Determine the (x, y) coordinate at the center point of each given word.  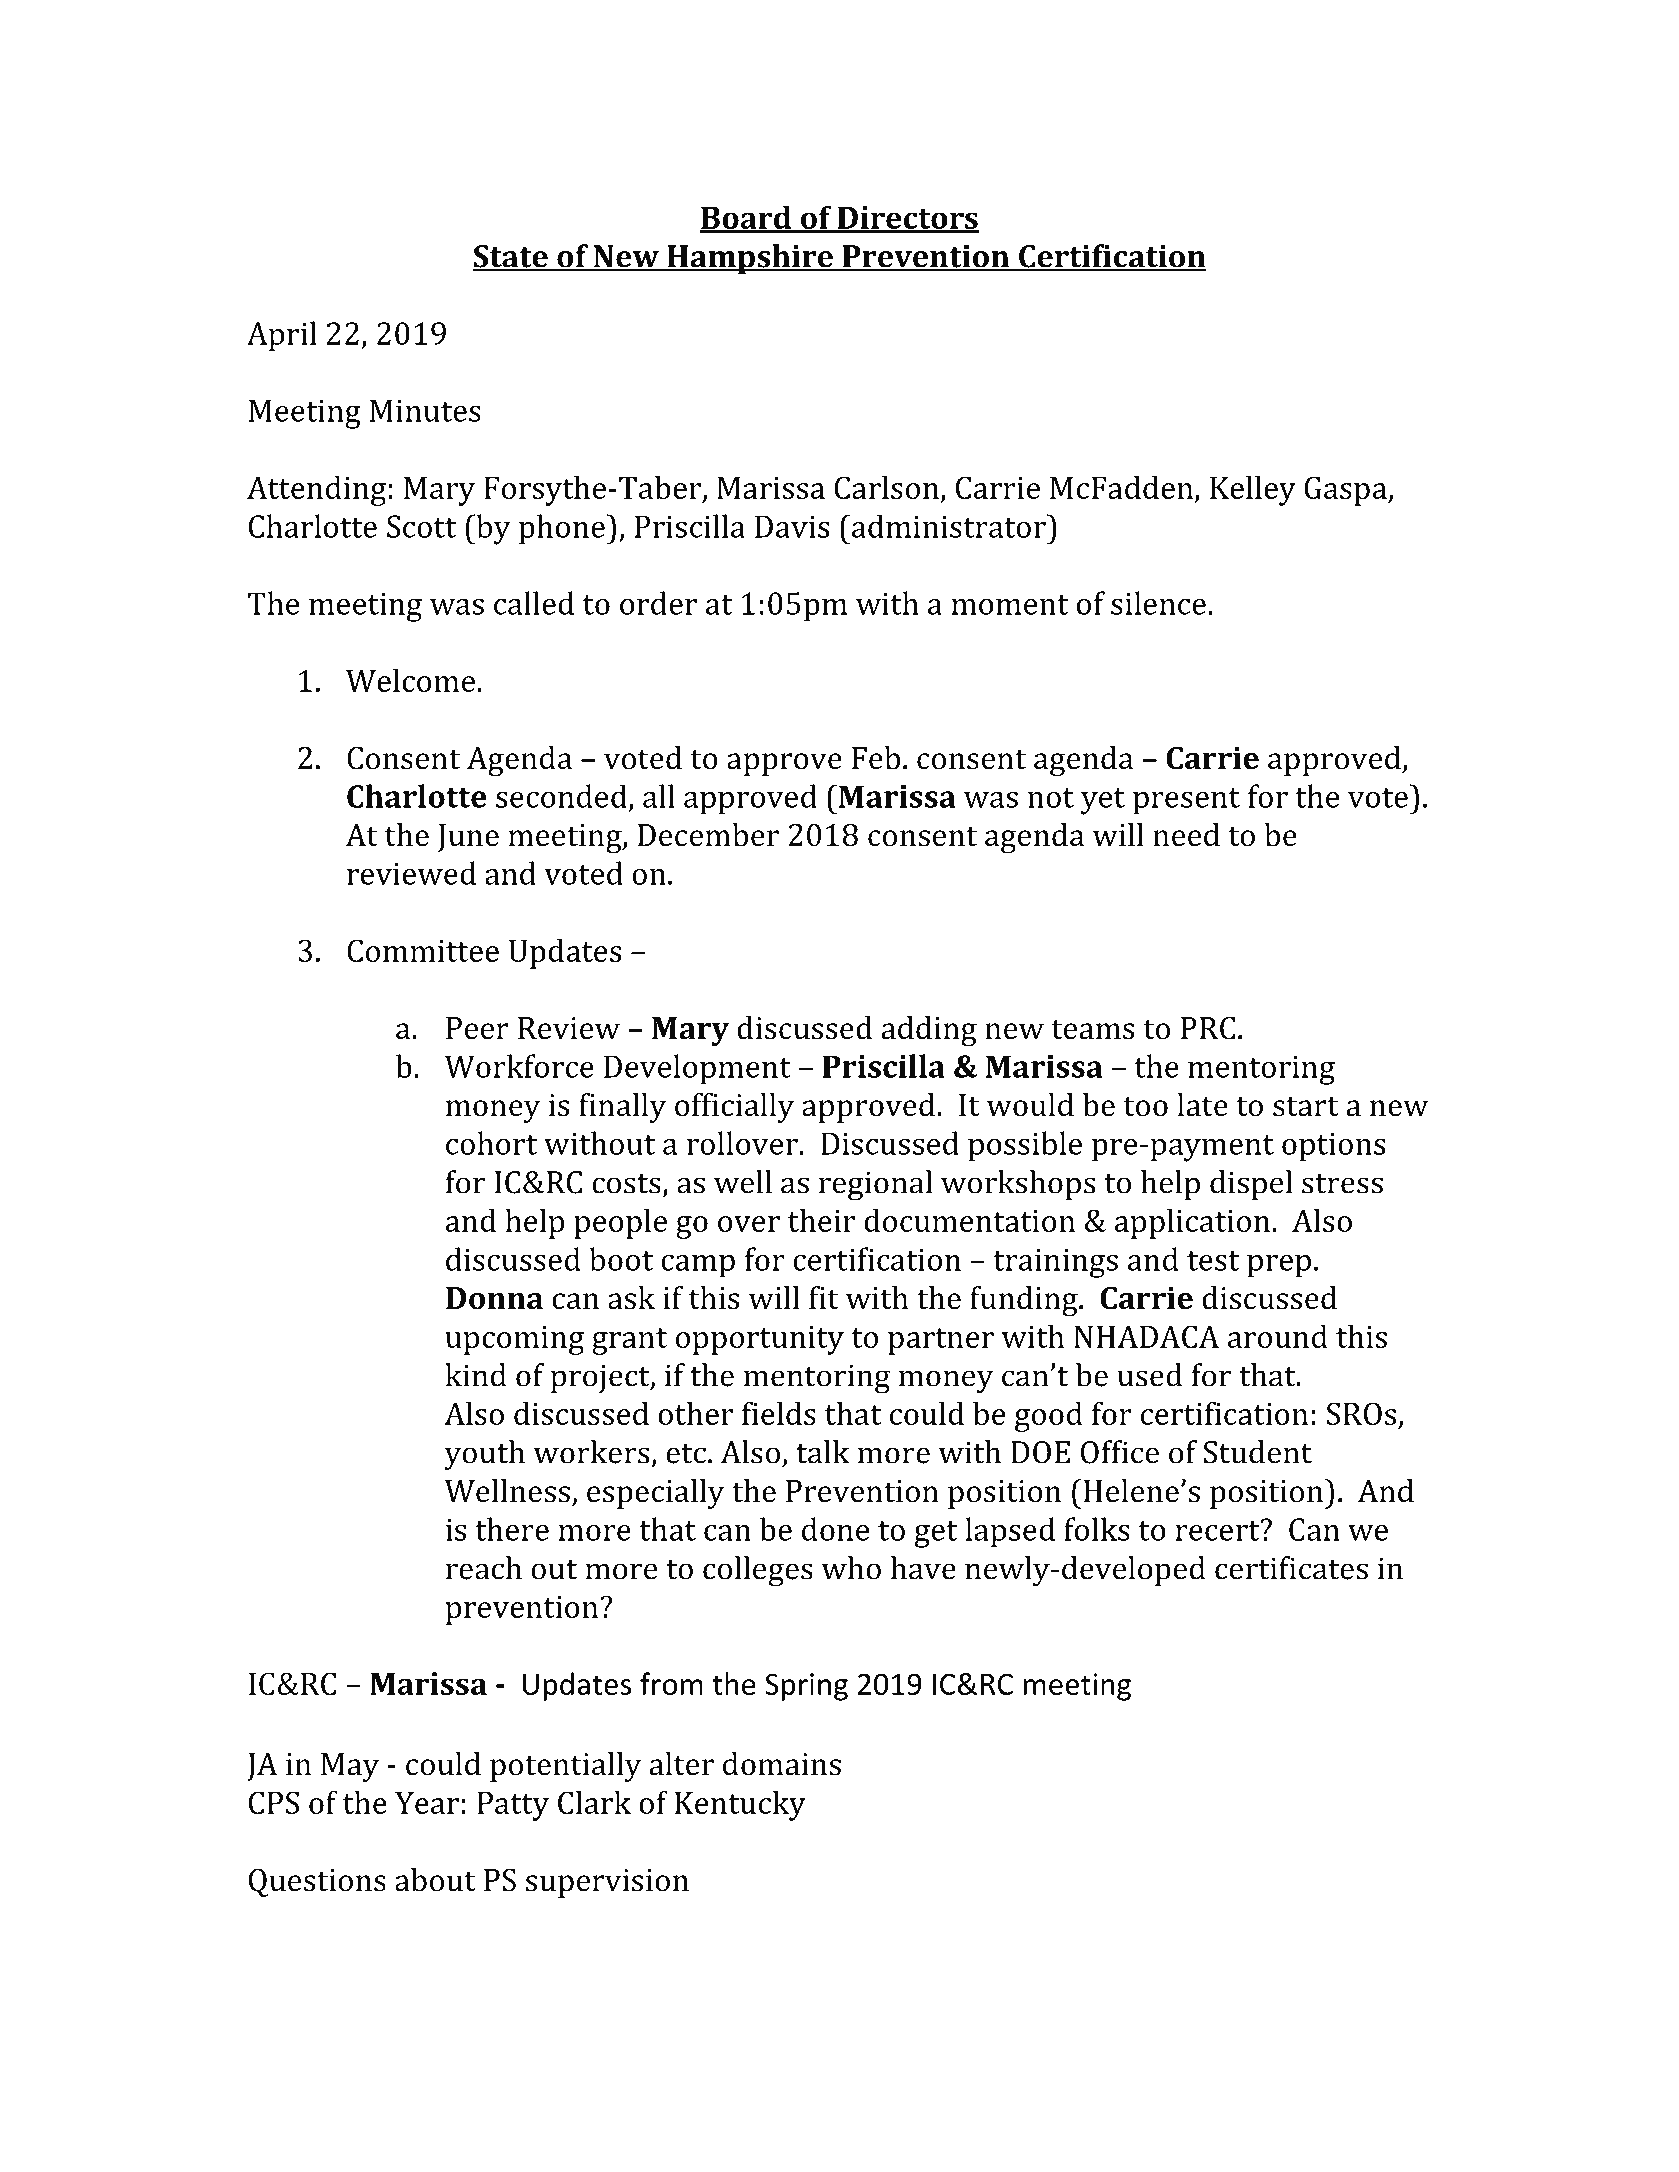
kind (476, 1375)
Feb (876, 758)
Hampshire (750, 259)
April (282, 336)
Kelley (1253, 490)
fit (824, 1298)
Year (427, 1803)
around (1278, 1336)
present (1186, 801)
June (468, 838)
